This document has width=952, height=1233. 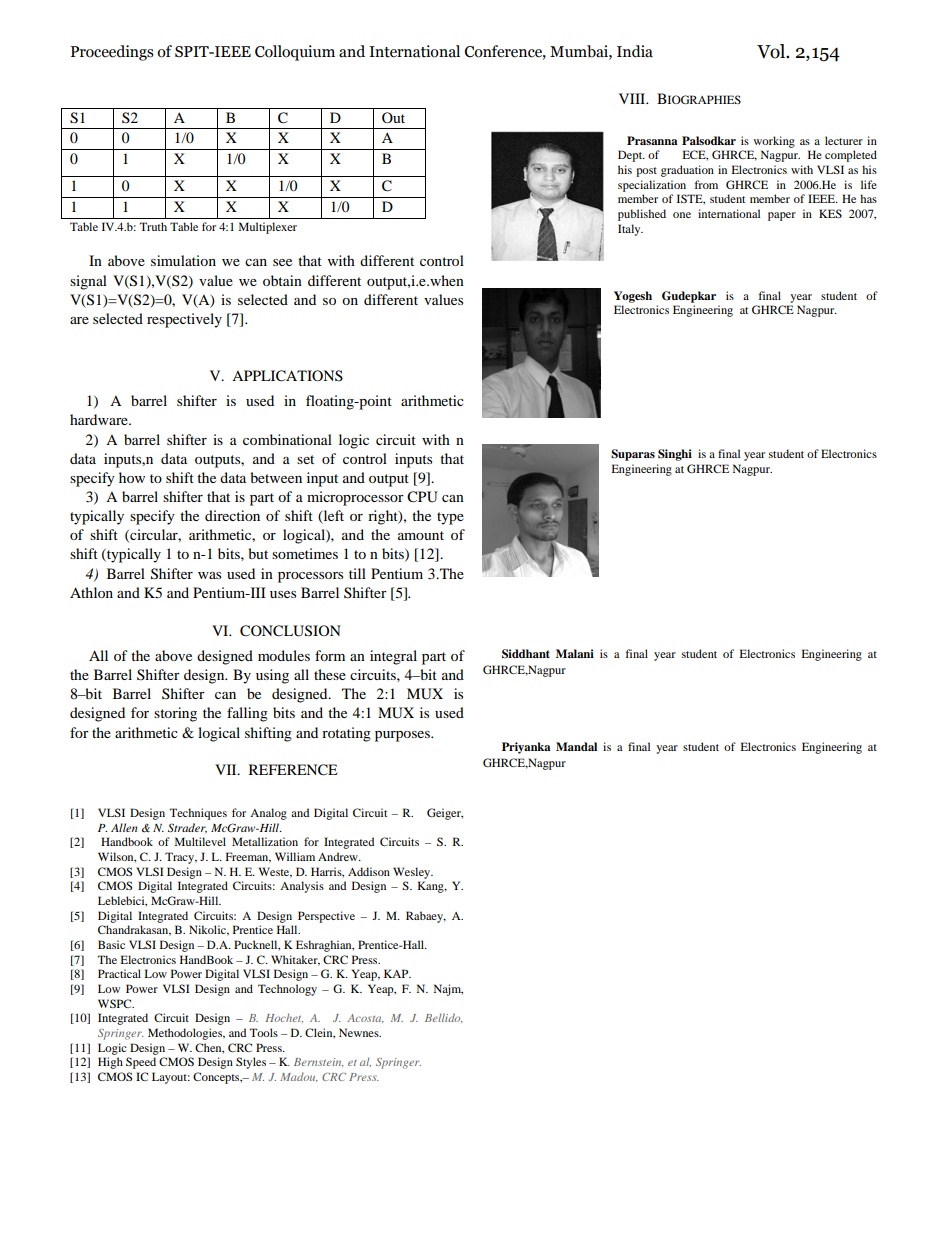 I want to click on Methodologies, so click(x=186, y=1034).
